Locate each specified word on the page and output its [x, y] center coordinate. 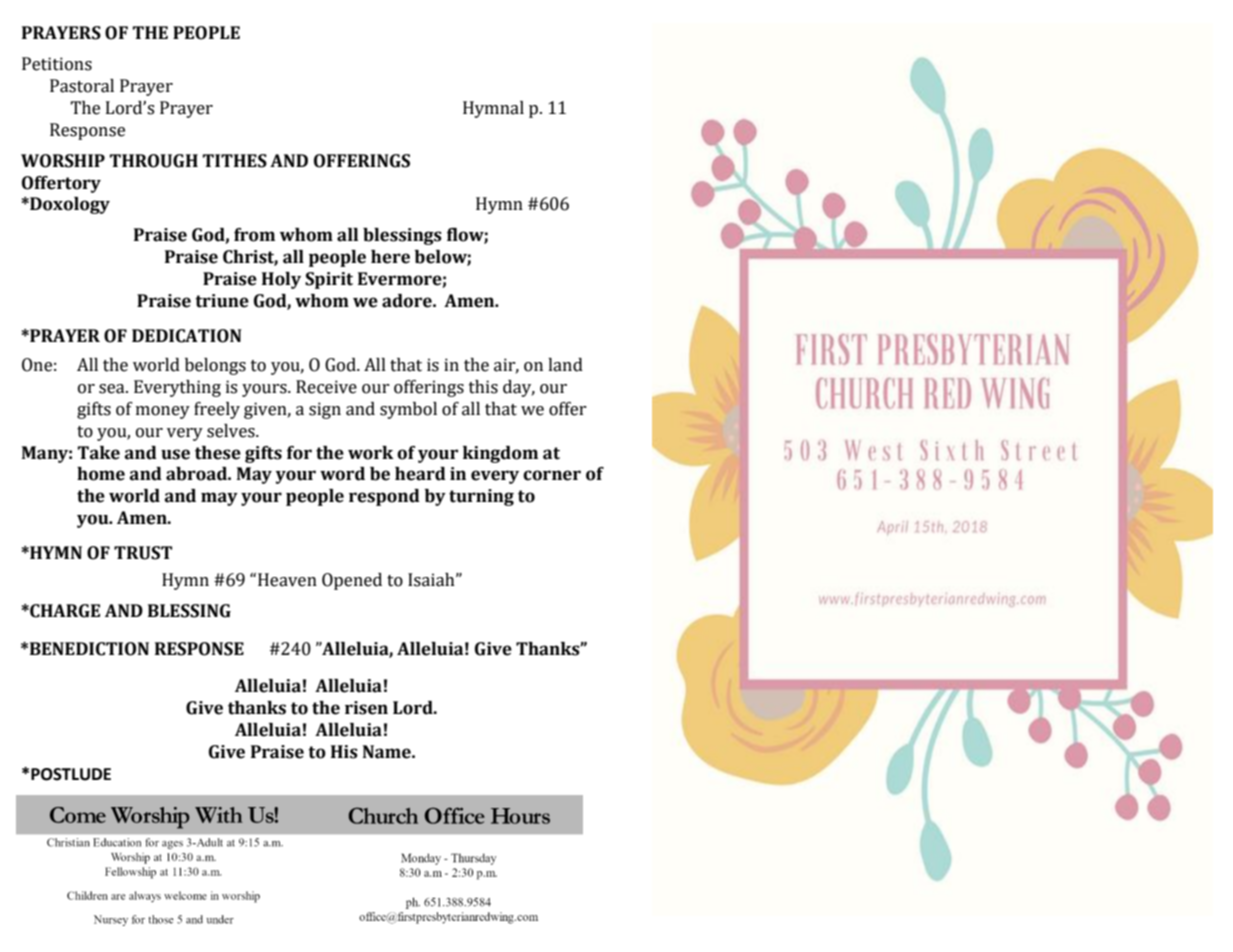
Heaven [287, 580]
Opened [352, 581]
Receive [326, 387]
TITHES [235, 161]
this [483, 387]
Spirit [329, 280]
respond [384, 497]
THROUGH [154, 161]
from [254, 235]
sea [113, 389]
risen [366, 708]
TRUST [143, 553]
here [390, 257]
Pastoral [82, 86]
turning [481, 497]
